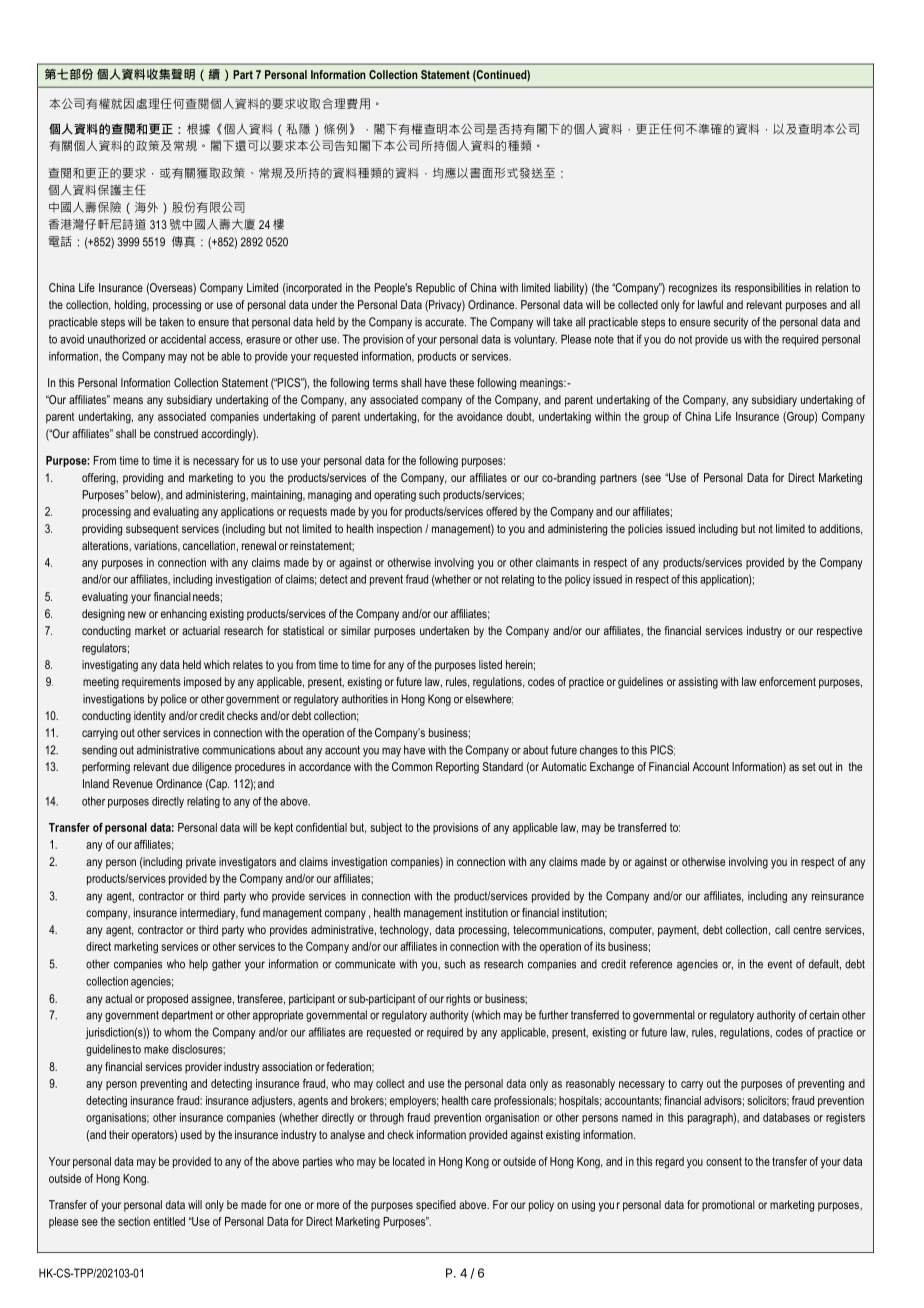 The width and height of the document is (924, 1308). Describe the element at coordinates (501, 511) in the document. I see `offered` at that location.
